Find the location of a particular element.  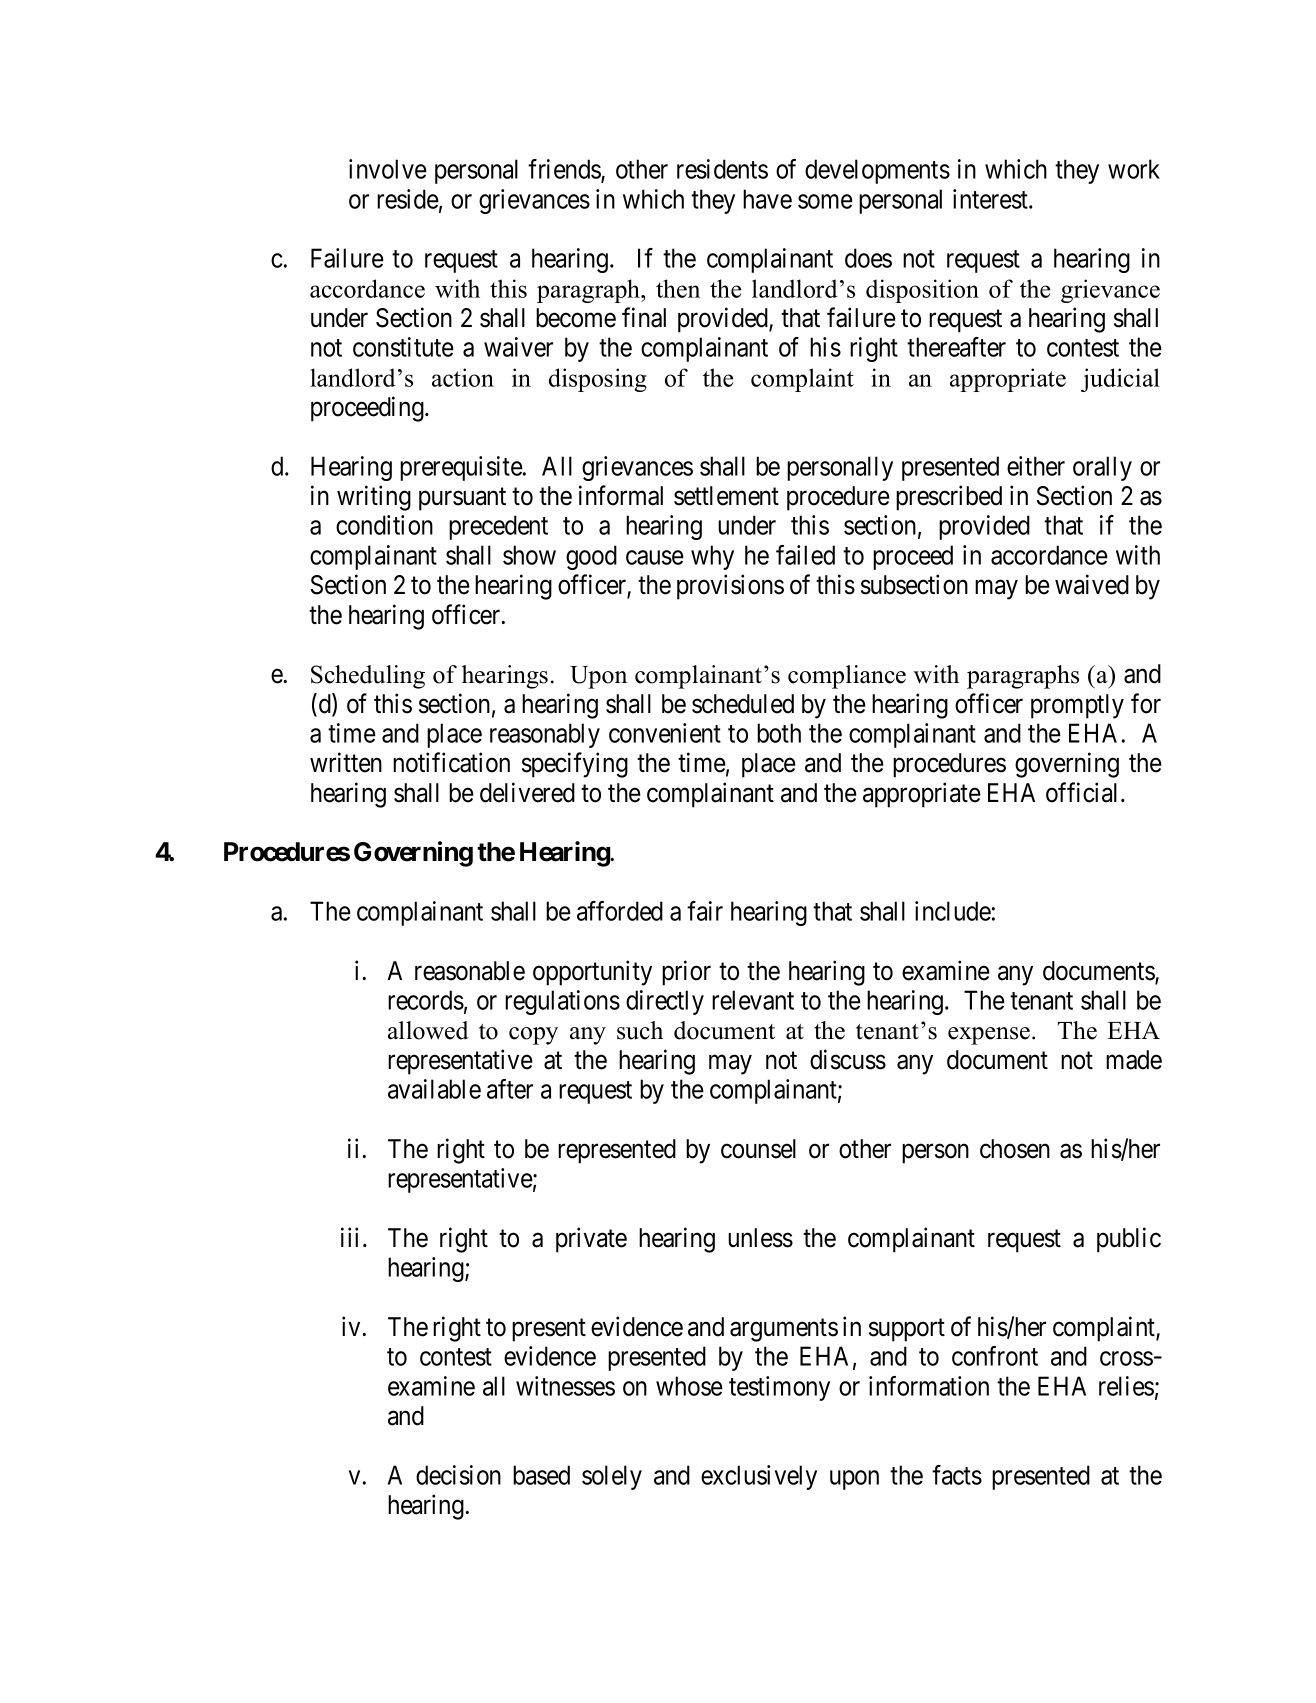

involve is located at coordinates (388, 169).
